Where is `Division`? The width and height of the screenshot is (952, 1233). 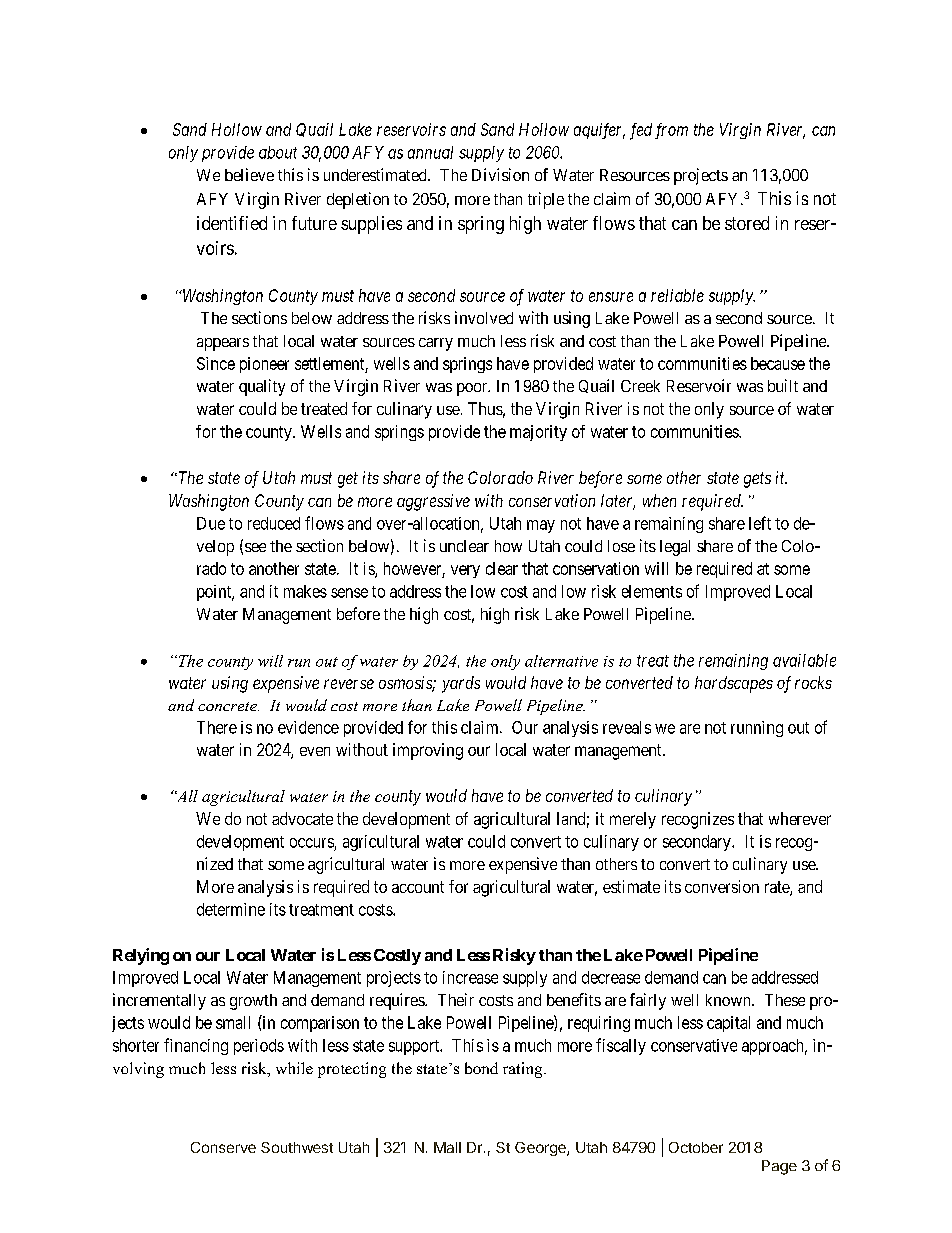 Division is located at coordinates (500, 174).
